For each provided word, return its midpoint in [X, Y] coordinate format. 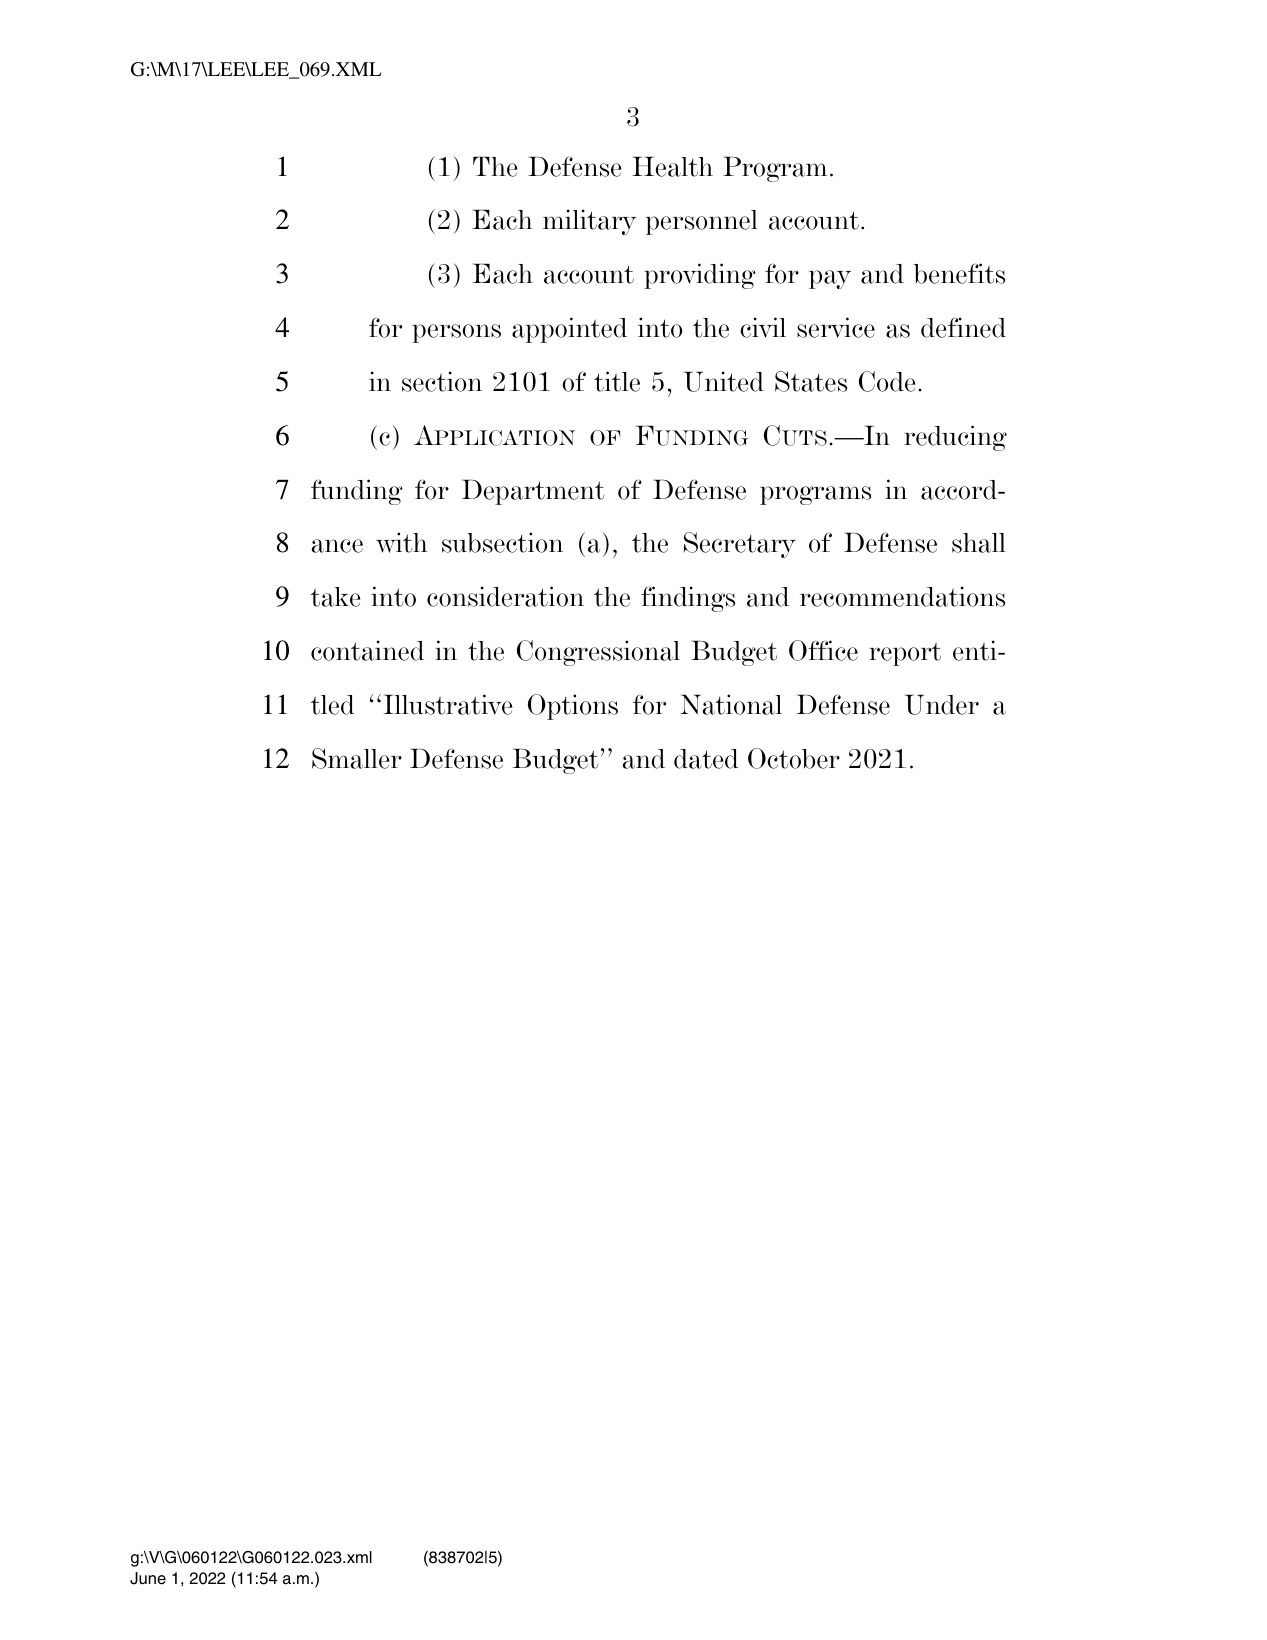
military [589, 222]
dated [706, 759]
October [794, 758]
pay [830, 279]
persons [456, 333]
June [148, 1578]
